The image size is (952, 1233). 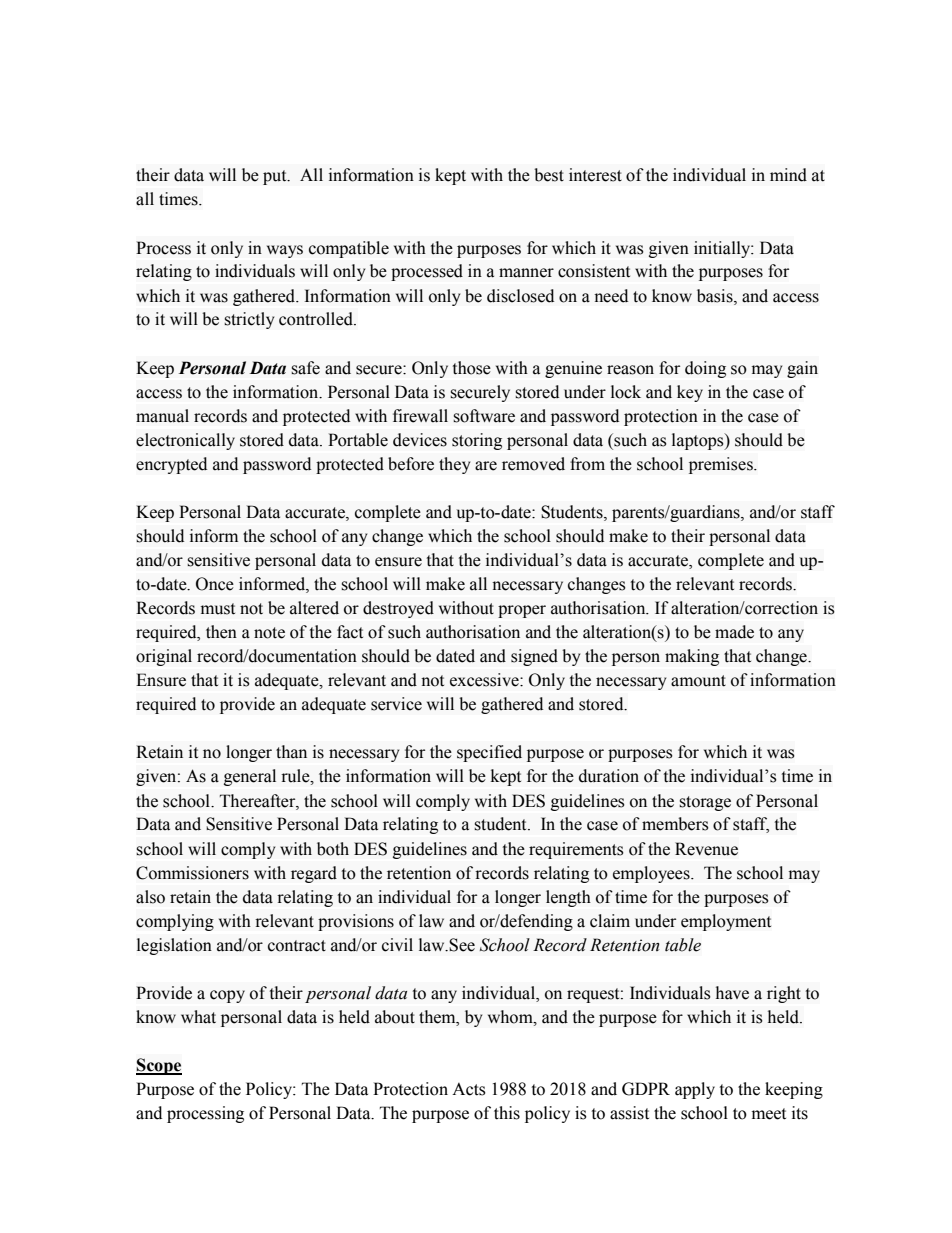 What do you see at coordinates (159, 1066) in the screenshot?
I see `Scope` at bounding box center [159, 1066].
